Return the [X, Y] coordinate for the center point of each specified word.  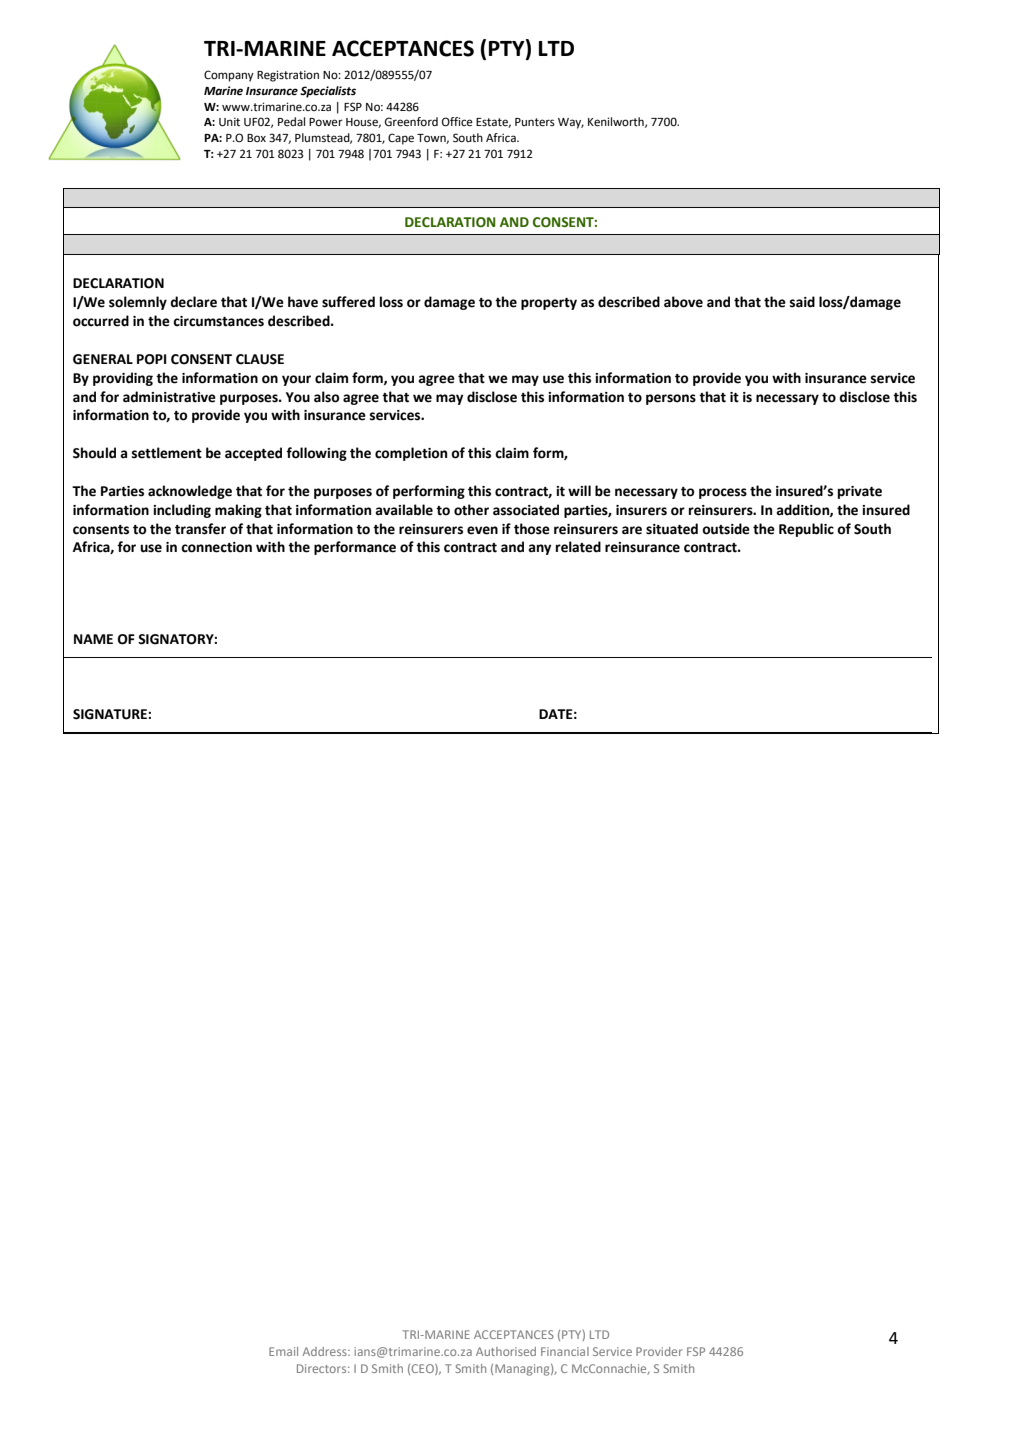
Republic [806, 530]
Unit [229, 122]
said [802, 302]
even [482, 530]
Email [283, 1351]
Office [457, 122]
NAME [93, 639]
